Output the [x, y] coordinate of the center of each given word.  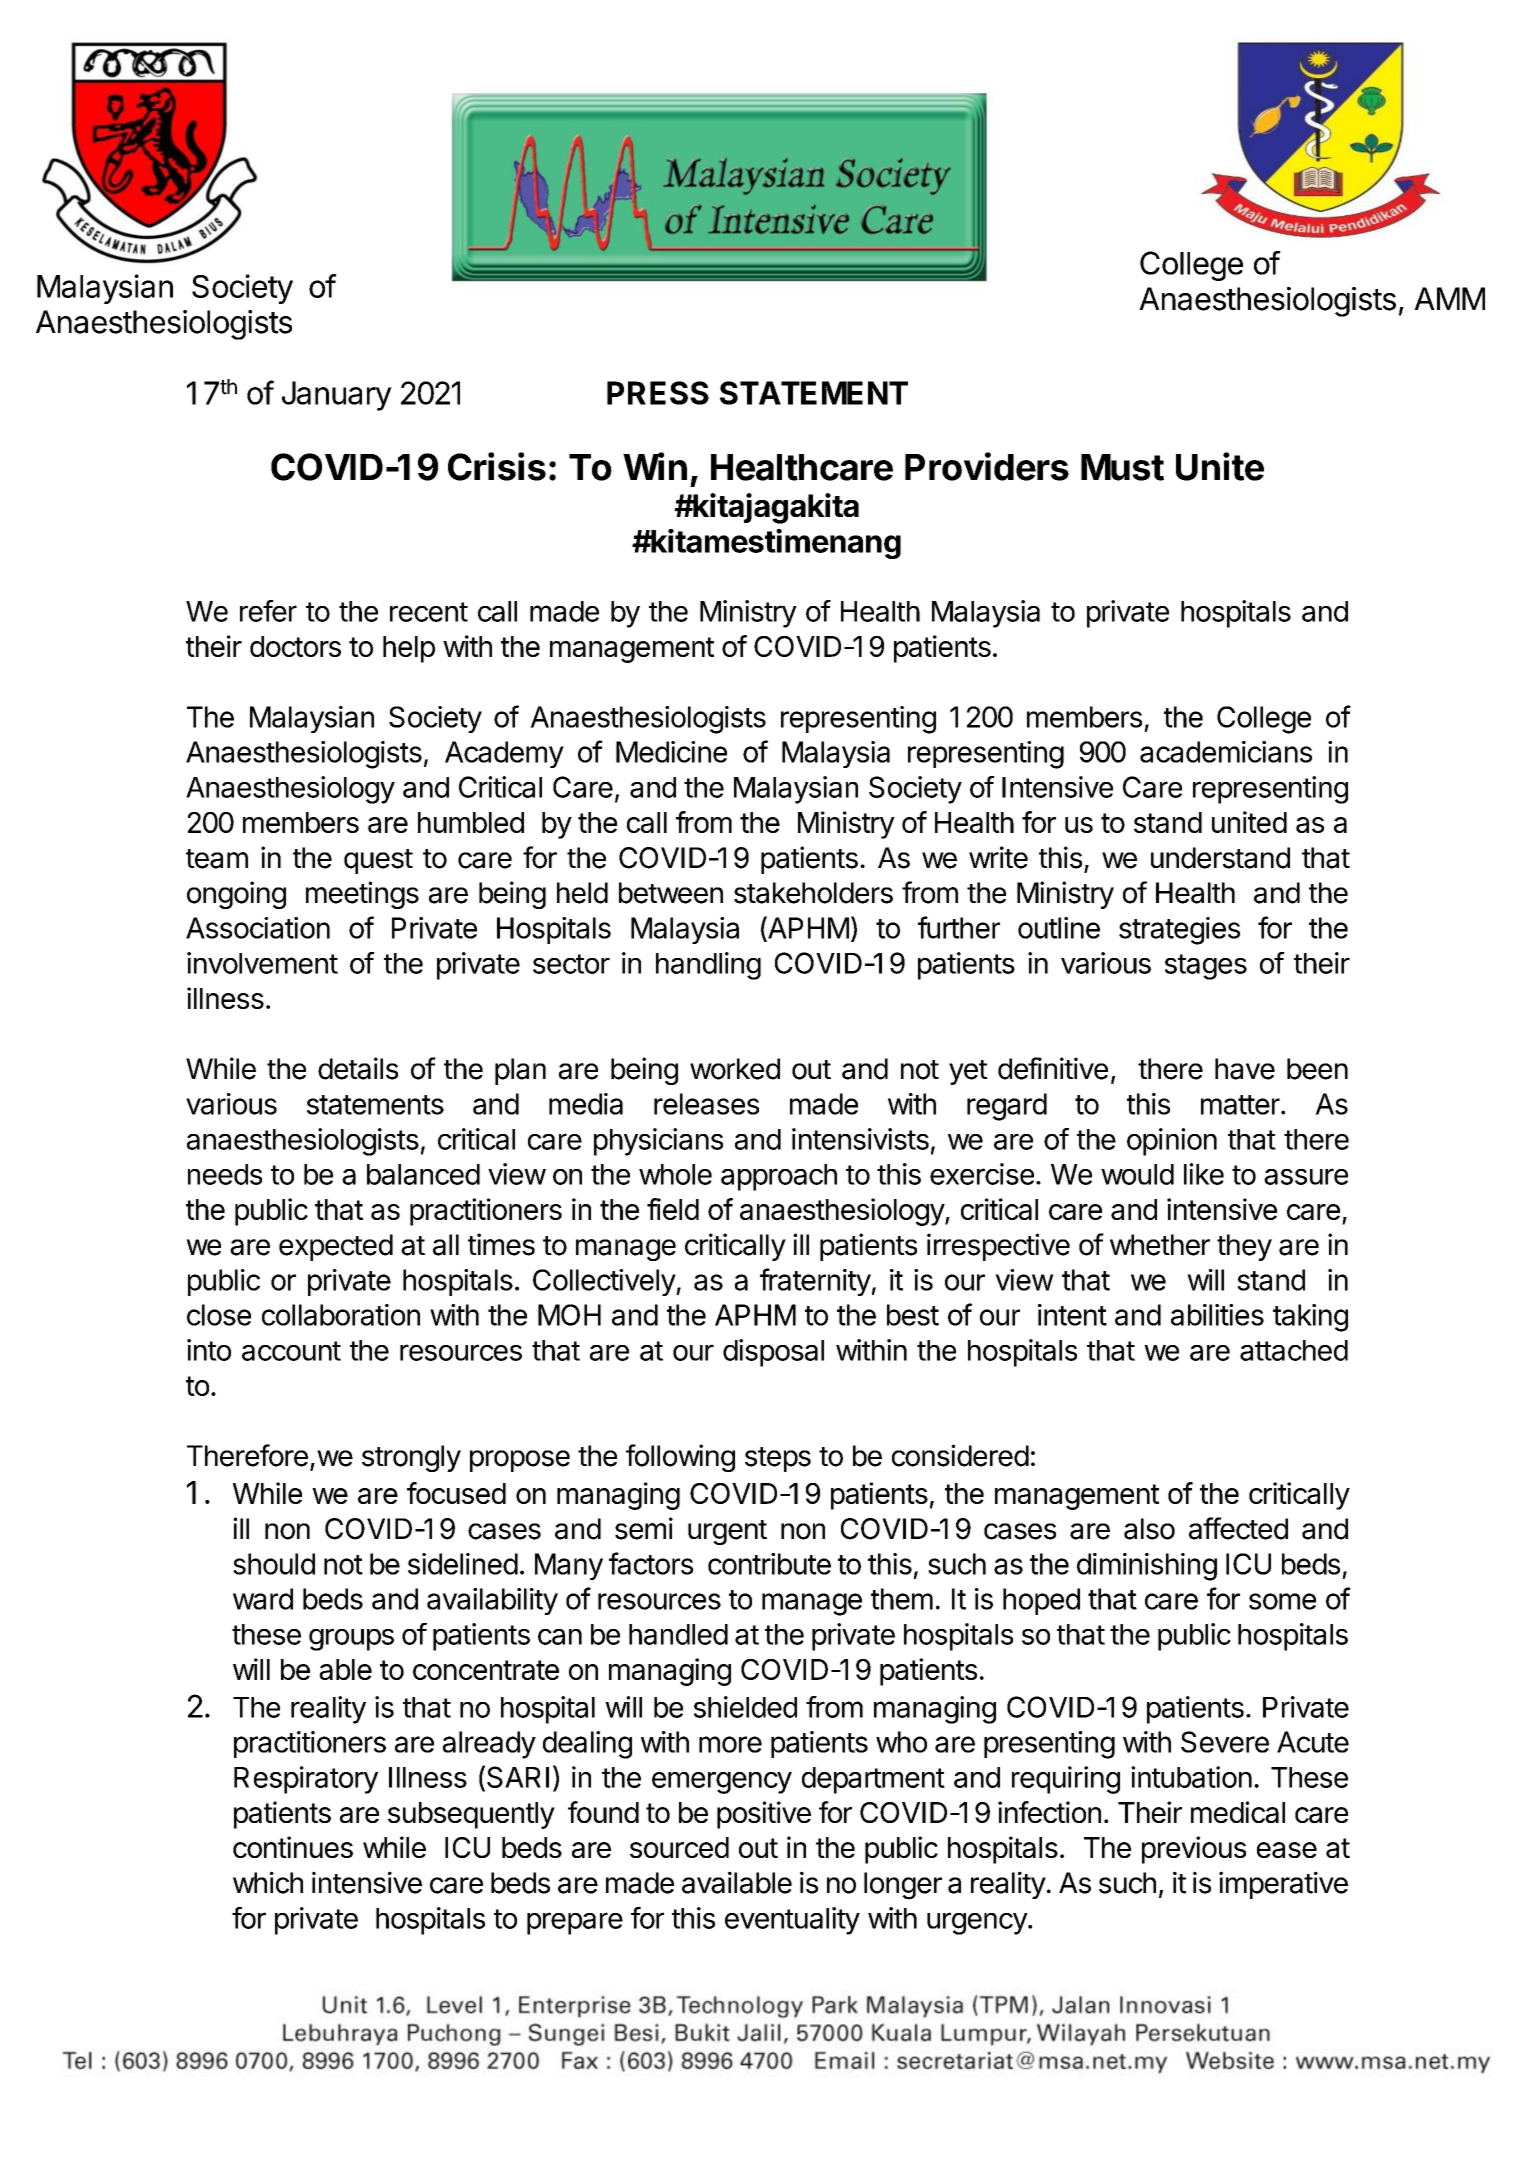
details [358, 1068]
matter [1240, 1105]
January [337, 396]
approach [779, 1177]
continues [293, 1847]
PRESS [658, 393]
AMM [1449, 298]
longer [903, 1886]
